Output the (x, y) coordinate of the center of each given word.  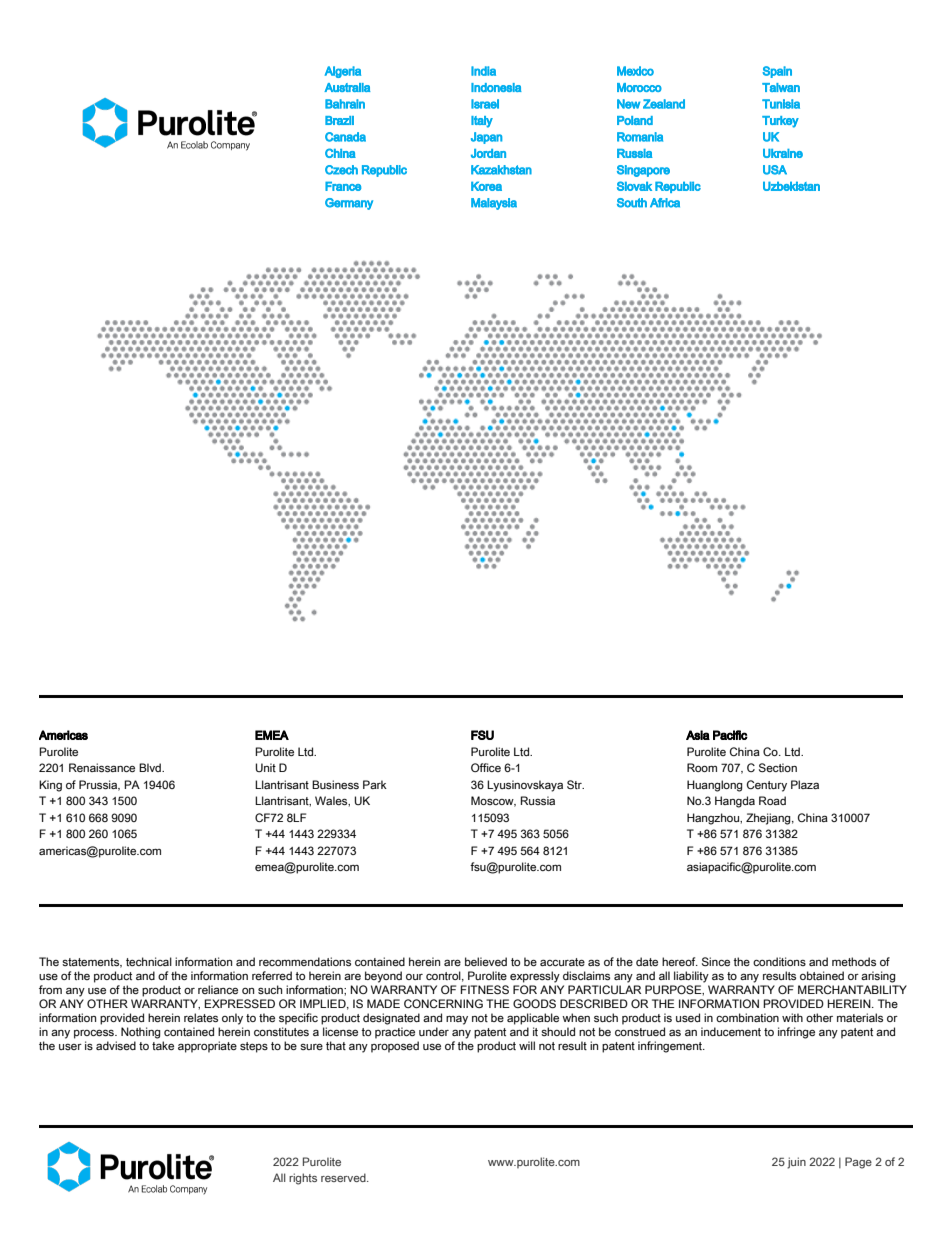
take (163, 1045)
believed (486, 961)
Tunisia (781, 104)
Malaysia (494, 204)
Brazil (339, 120)
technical (149, 961)
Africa (665, 203)
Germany (349, 204)
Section (778, 767)
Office (486, 767)
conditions (779, 961)
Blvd (151, 767)
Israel (485, 104)
